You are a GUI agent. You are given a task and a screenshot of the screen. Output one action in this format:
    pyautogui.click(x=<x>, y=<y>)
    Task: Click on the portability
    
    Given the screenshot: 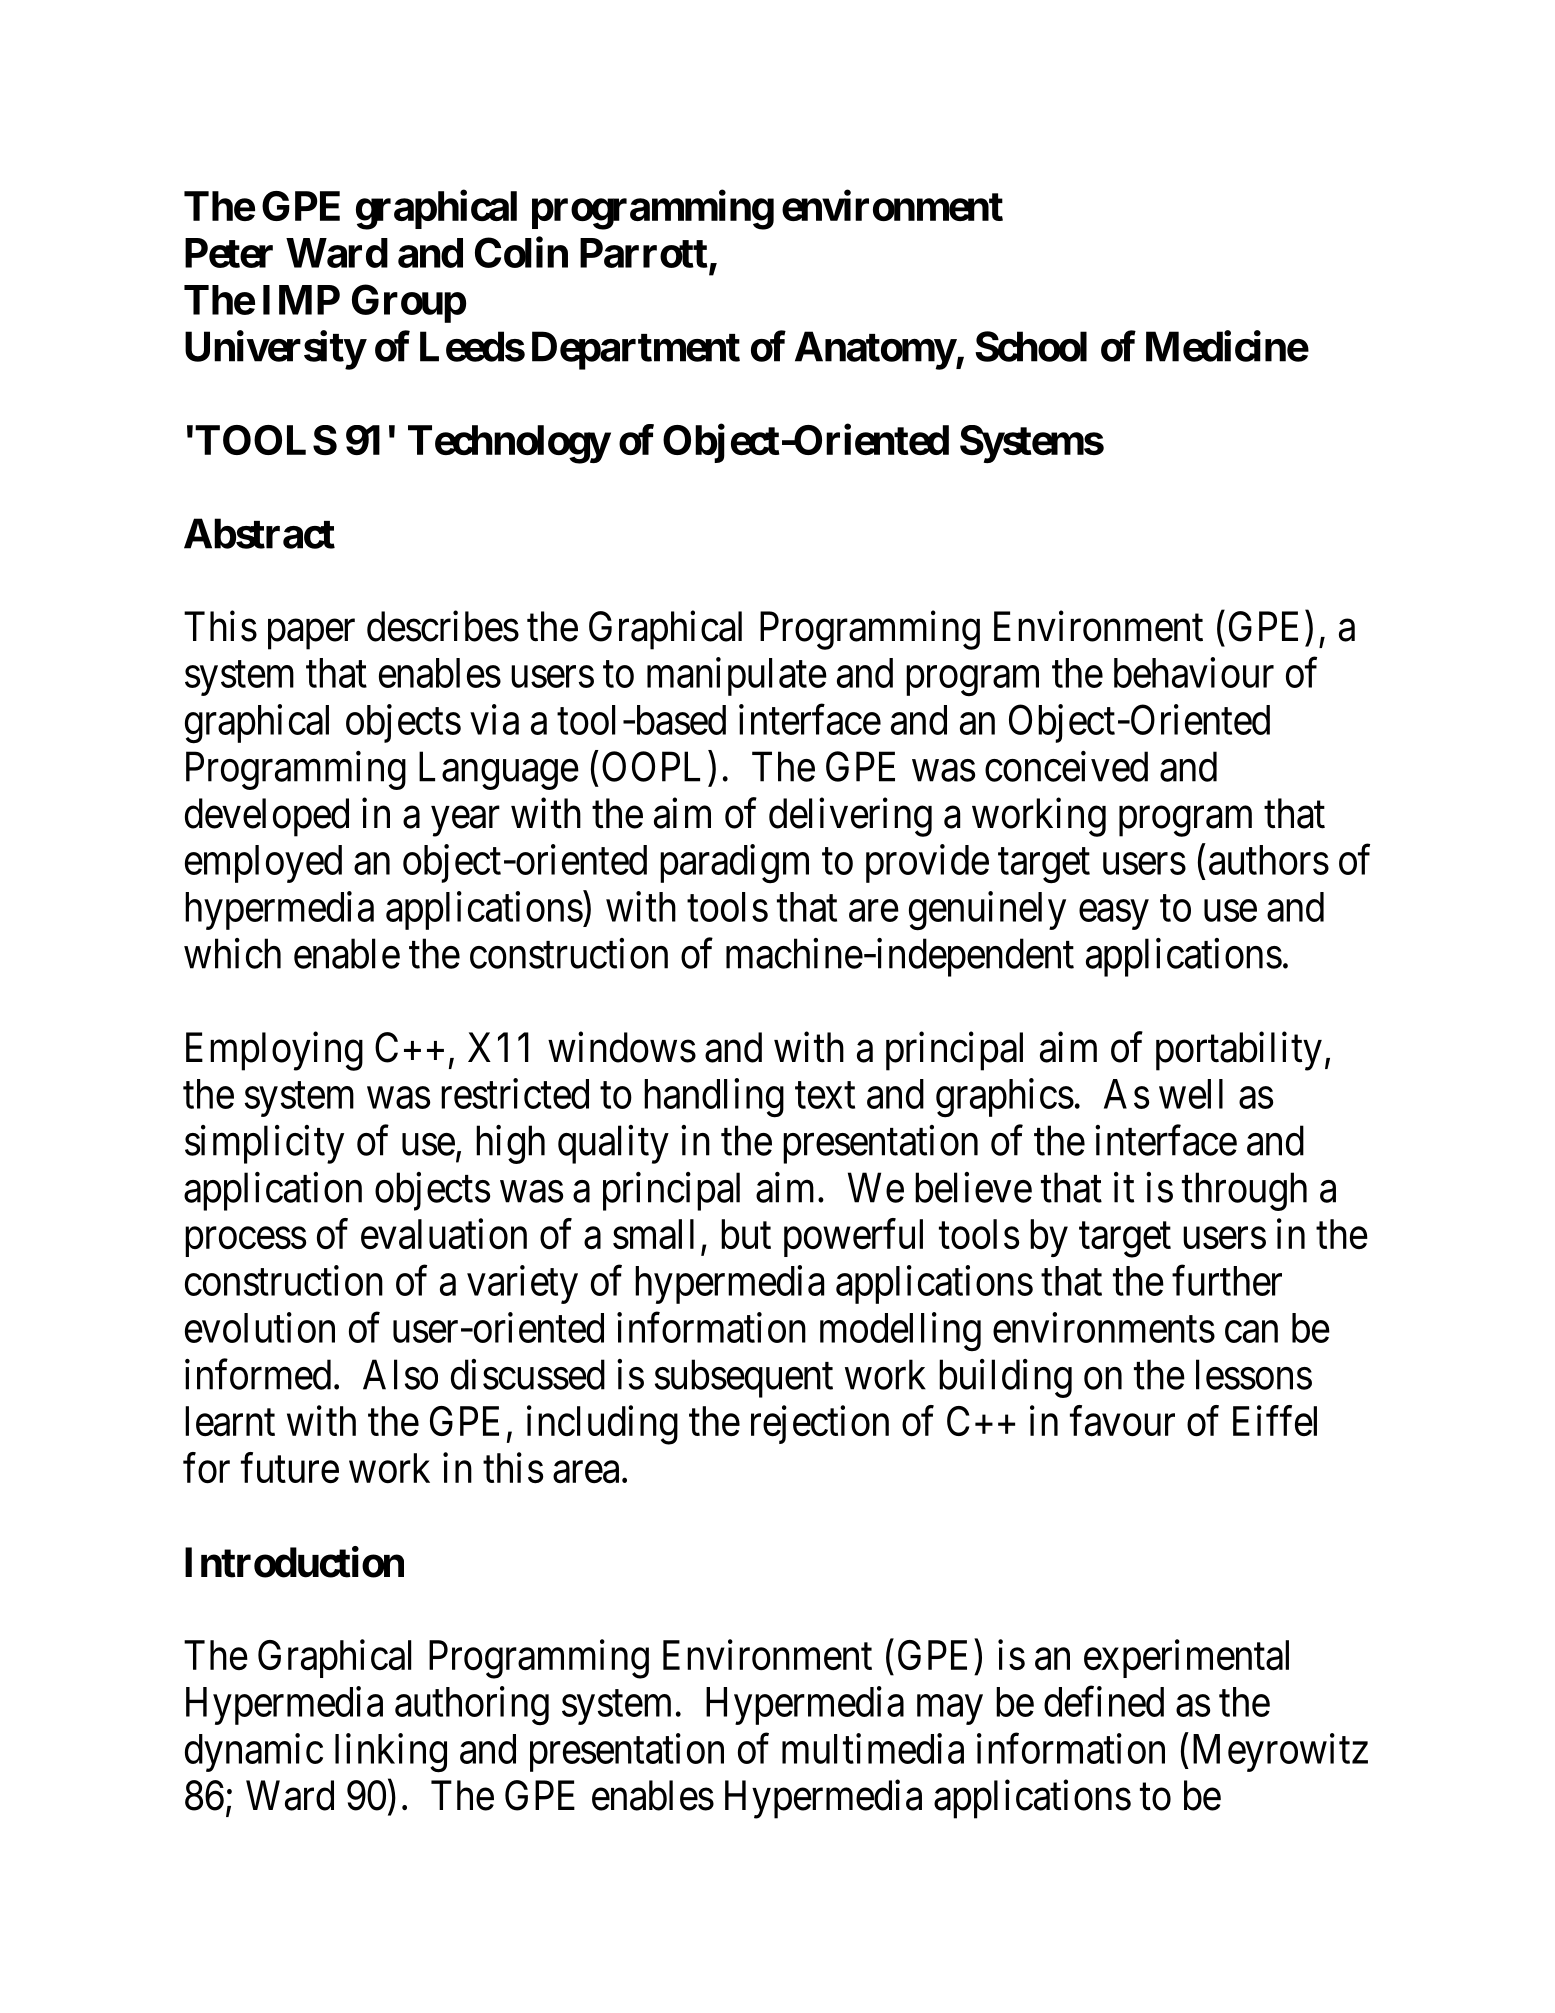 What is the action you would take?
    pyautogui.click(x=1239, y=1051)
